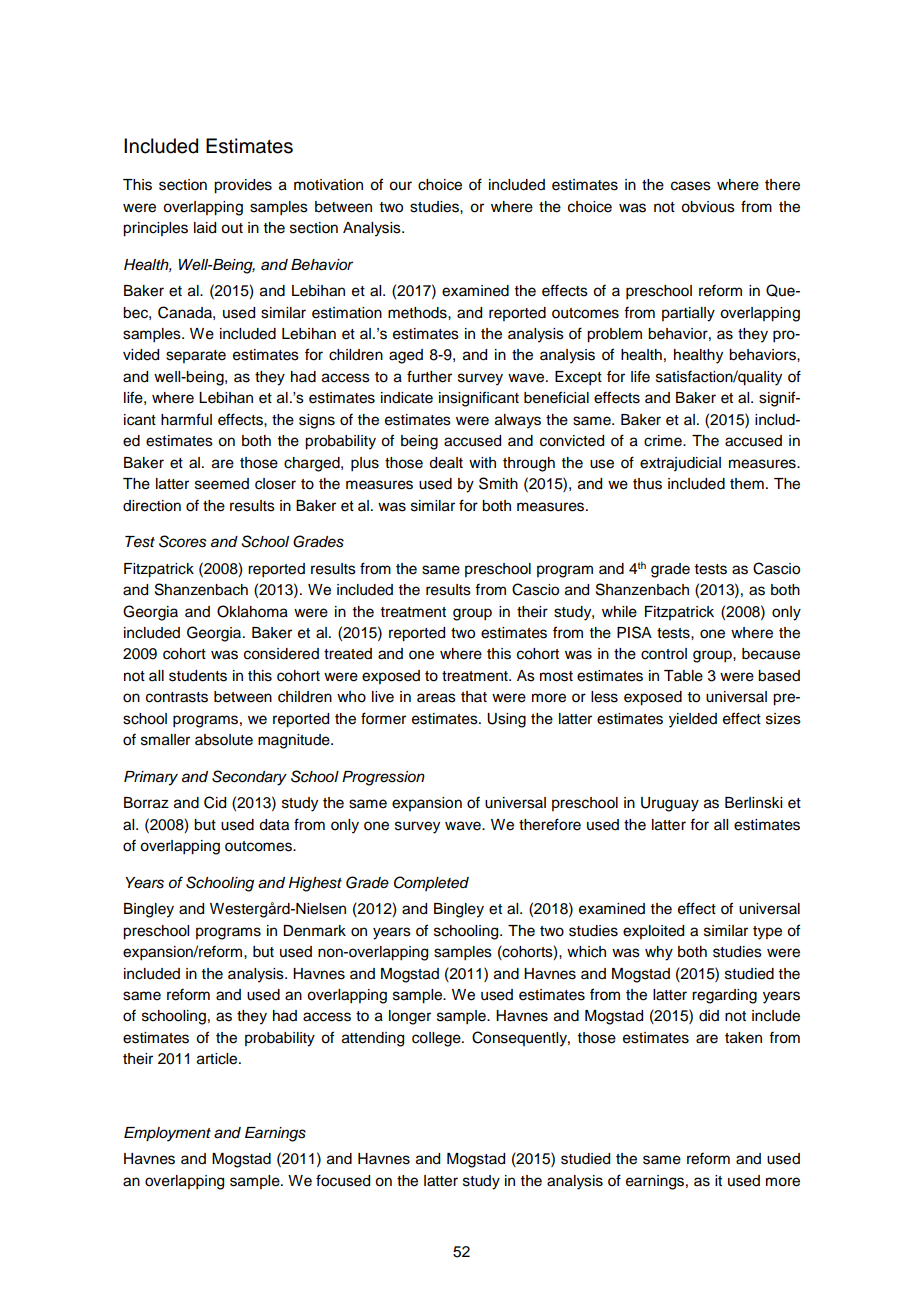  What do you see at coordinates (653, 932) in the screenshot?
I see `exploited` at bounding box center [653, 932].
